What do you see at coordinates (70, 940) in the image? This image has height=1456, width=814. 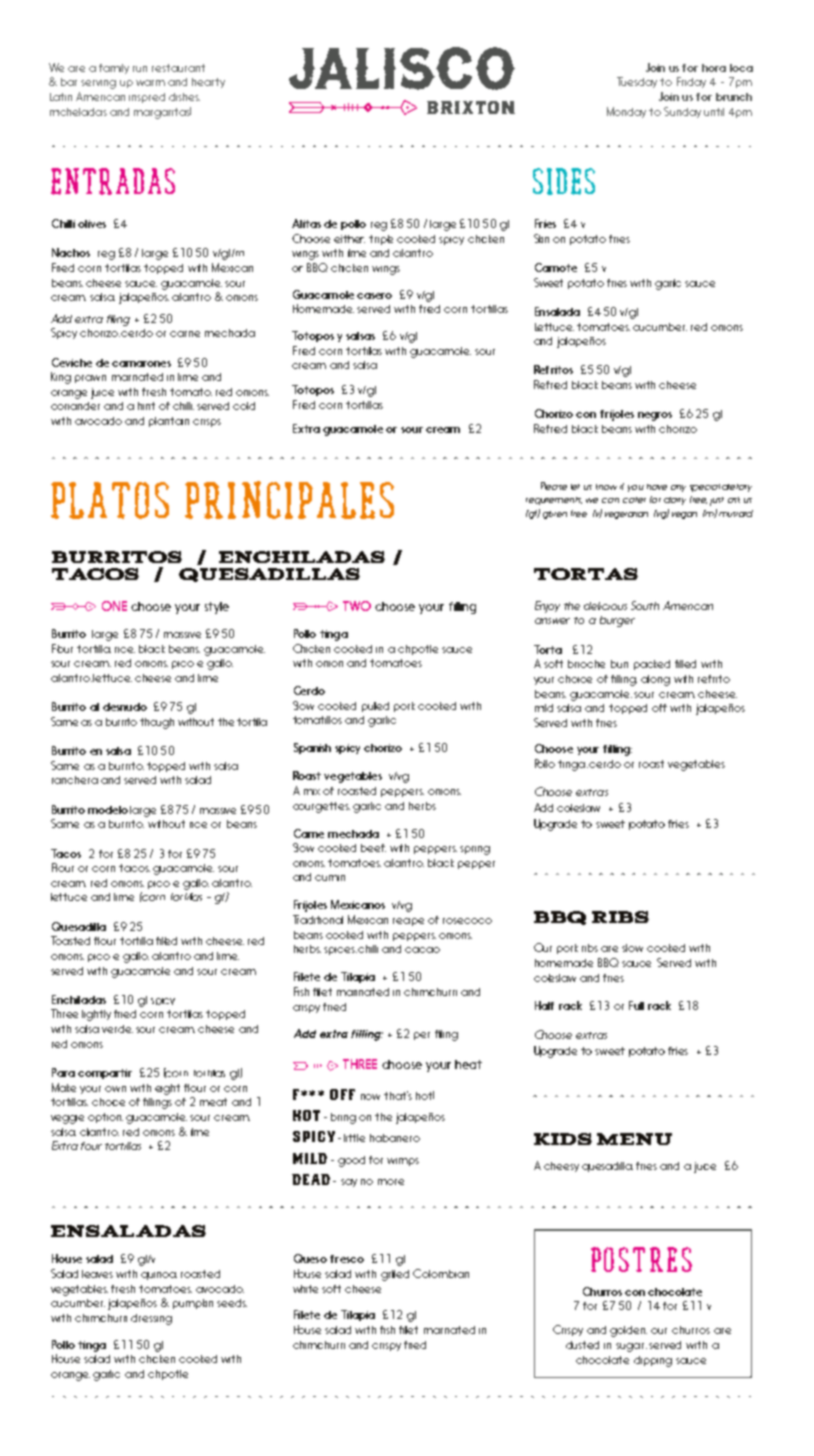 I see `Toasted` at bounding box center [70, 940].
